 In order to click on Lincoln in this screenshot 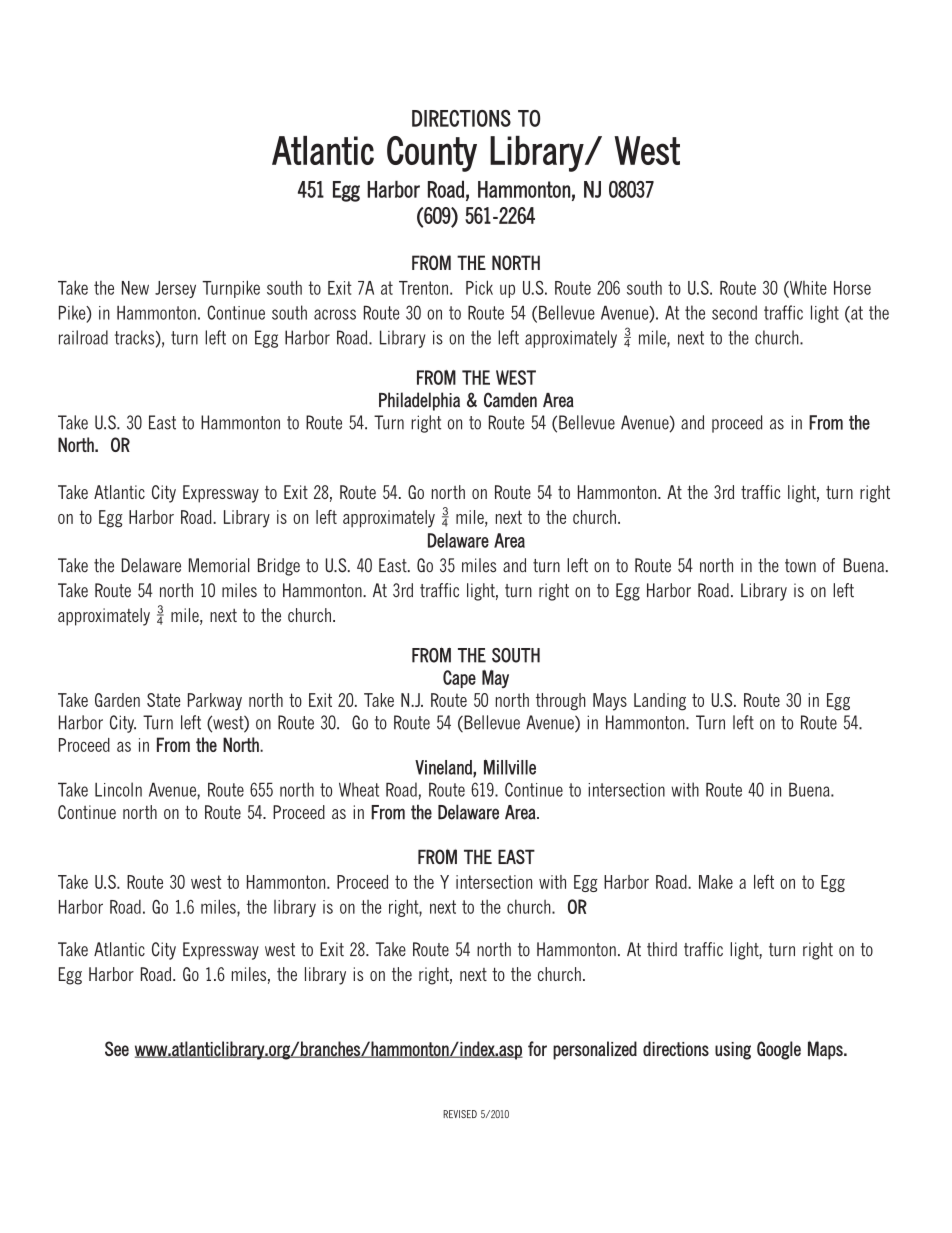, I will do `click(118, 789)`.
